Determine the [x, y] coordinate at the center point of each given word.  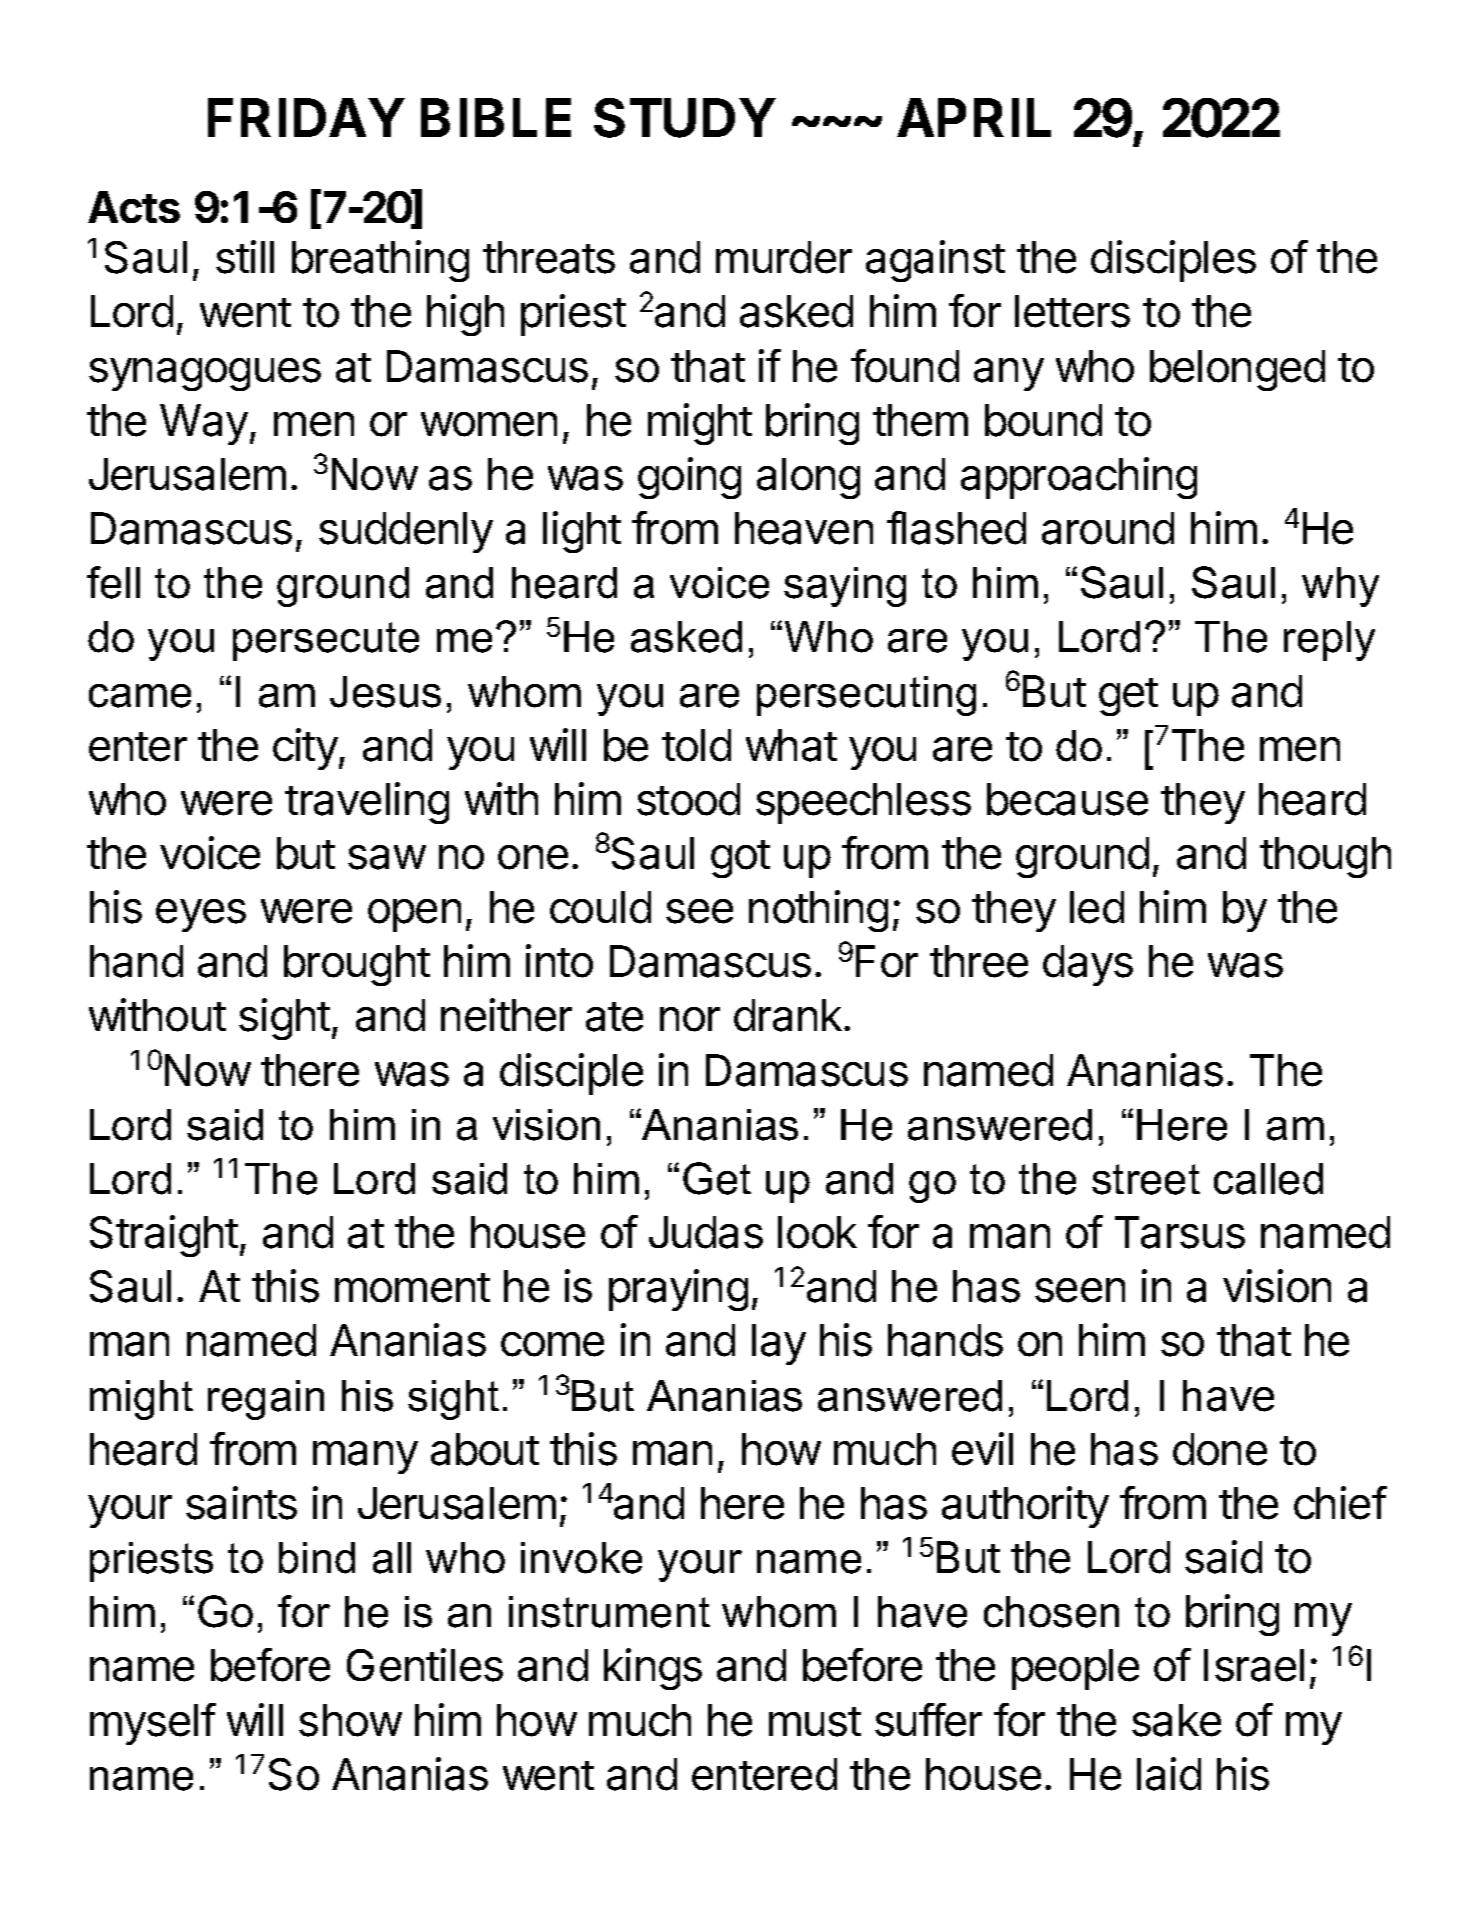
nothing [818, 911]
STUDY [684, 118]
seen [1080, 1290]
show [350, 1720]
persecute [326, 641]
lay [779, 1344]
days [1088, 965]
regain [266, 1400]
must [815, 1722]
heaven [804, 528]
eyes [201, 915]
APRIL [974, 117]
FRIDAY [306, 117]
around [1108, 528]
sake [1176, 1720]
